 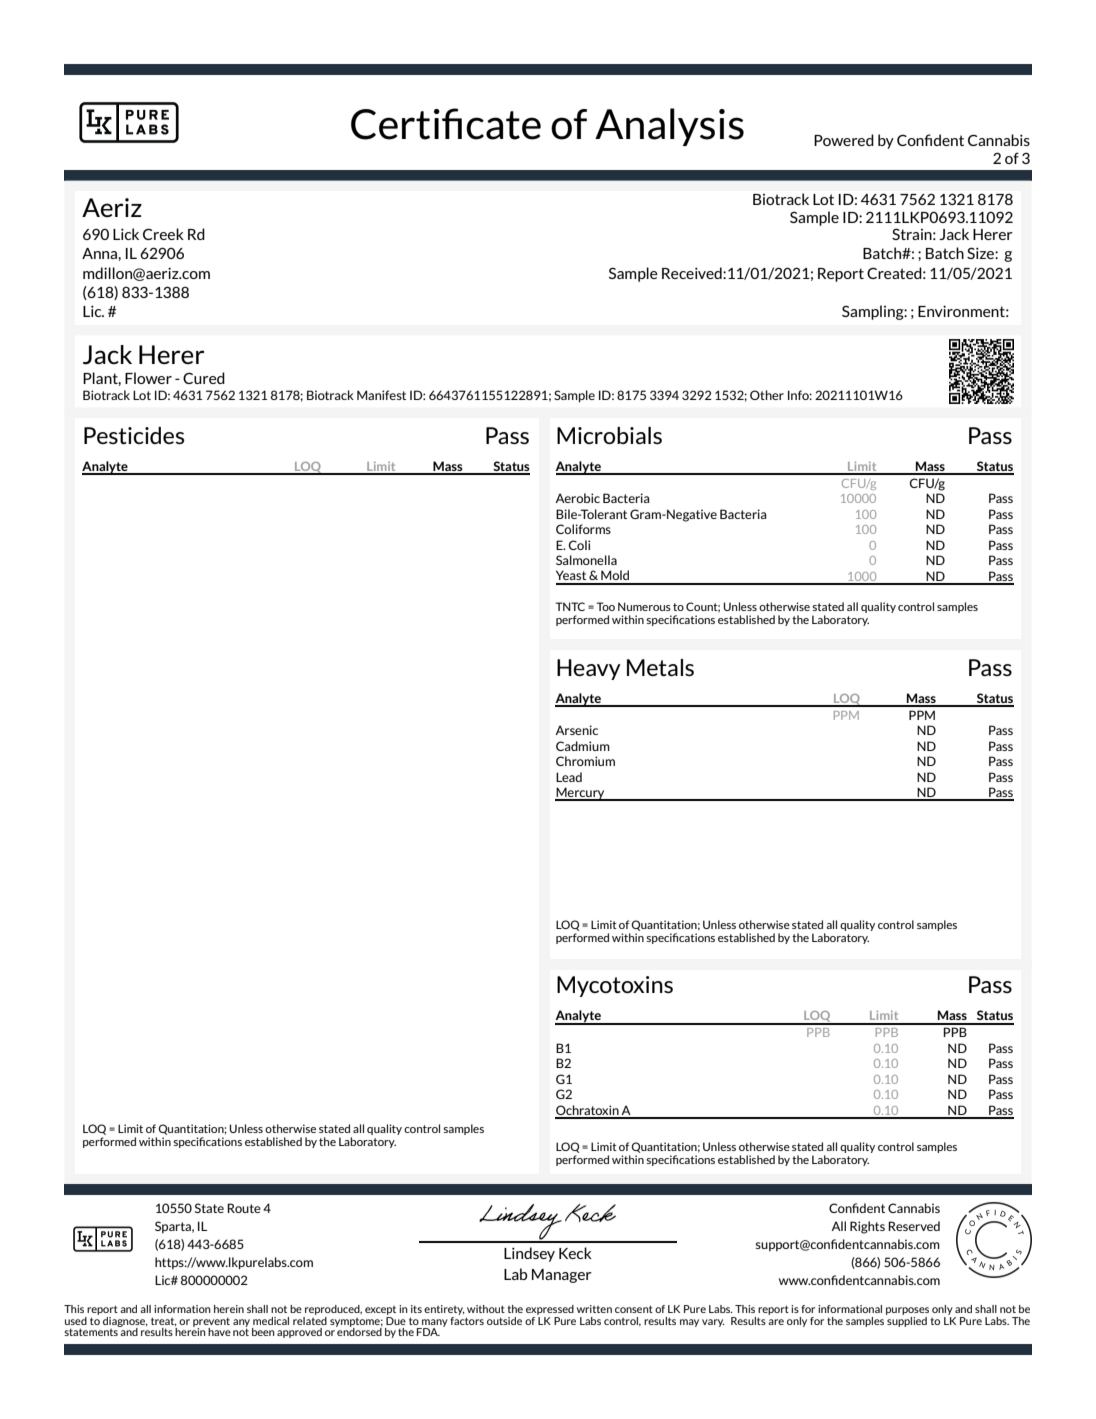 What do you see at coordinates (581, 794) in the page?
I see `Mercury` at bounding box center [581, 794].
